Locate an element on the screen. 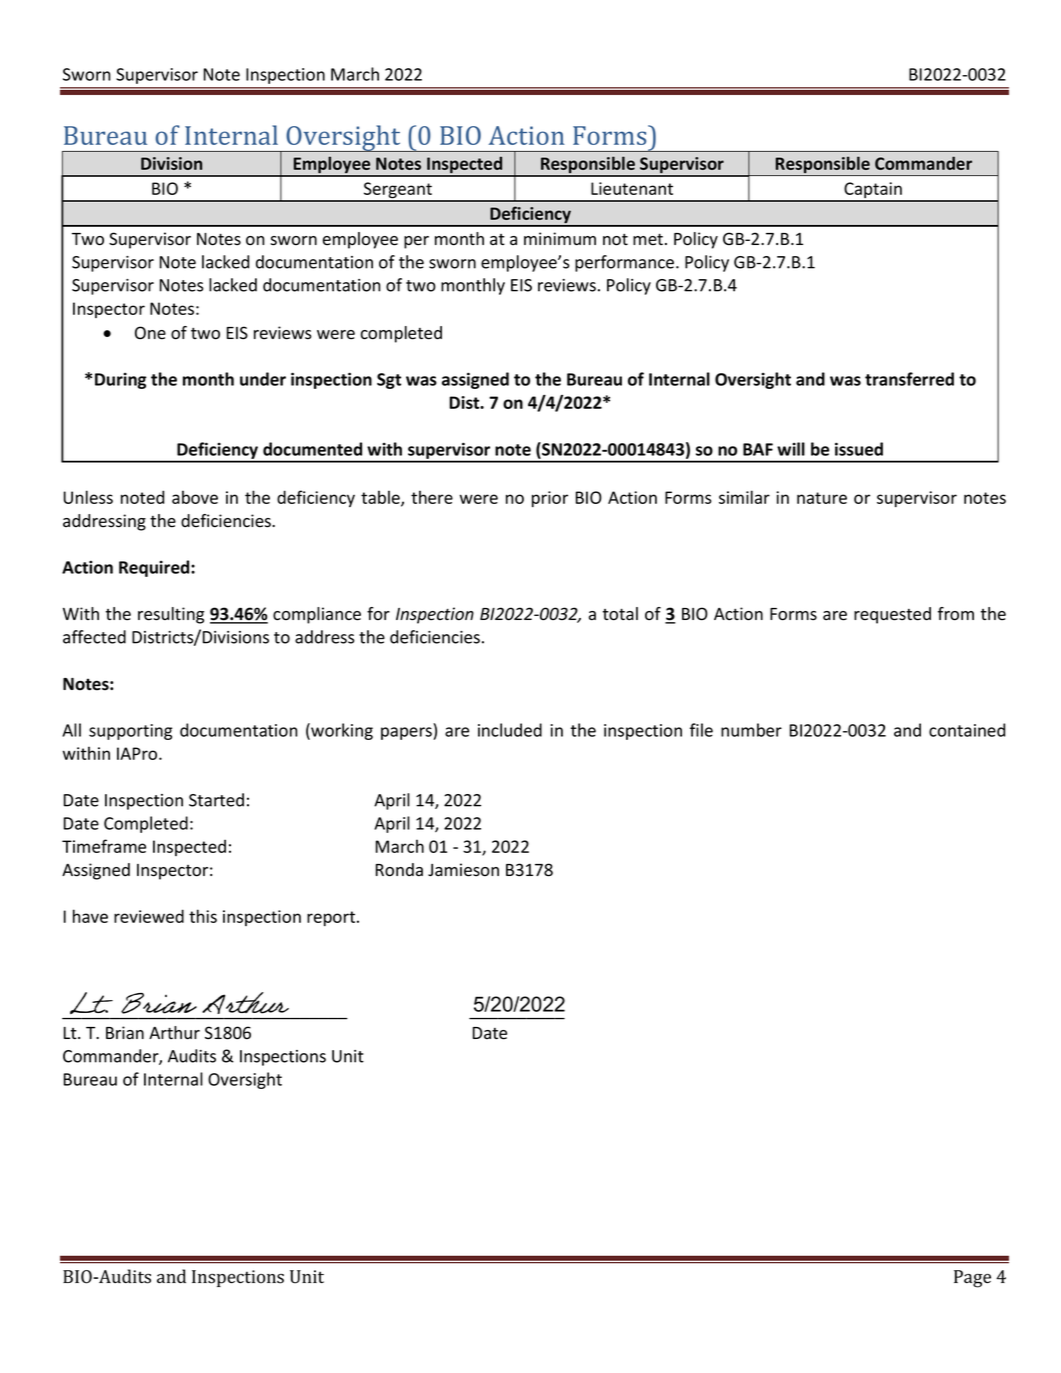 The height and width of the screenshot is (1373, 1061). minimum is located at coordinates (560, 239).
